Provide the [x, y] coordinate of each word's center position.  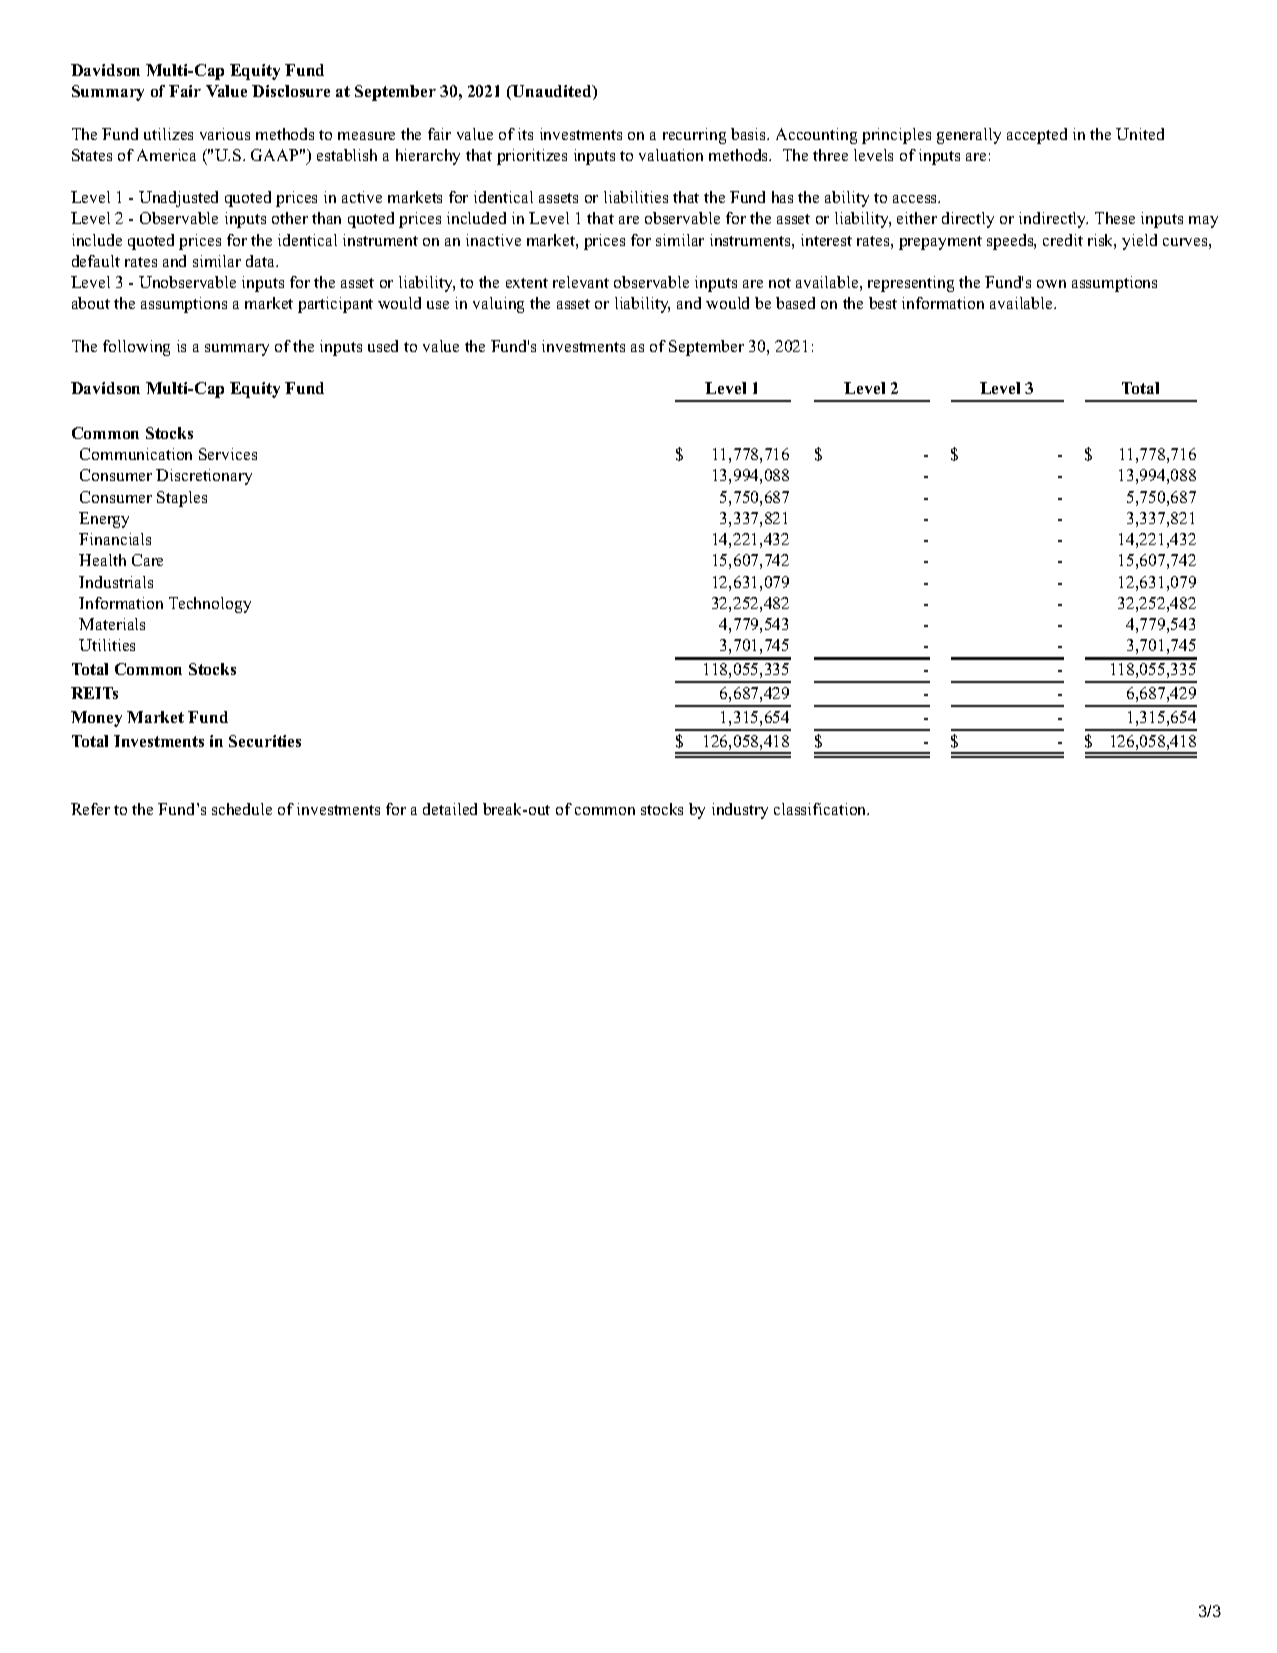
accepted [1037, 136]
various [225, 134]
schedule [242, 809]
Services [228, 454]
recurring [694, 136]
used [383, 346]
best [883, 303]
